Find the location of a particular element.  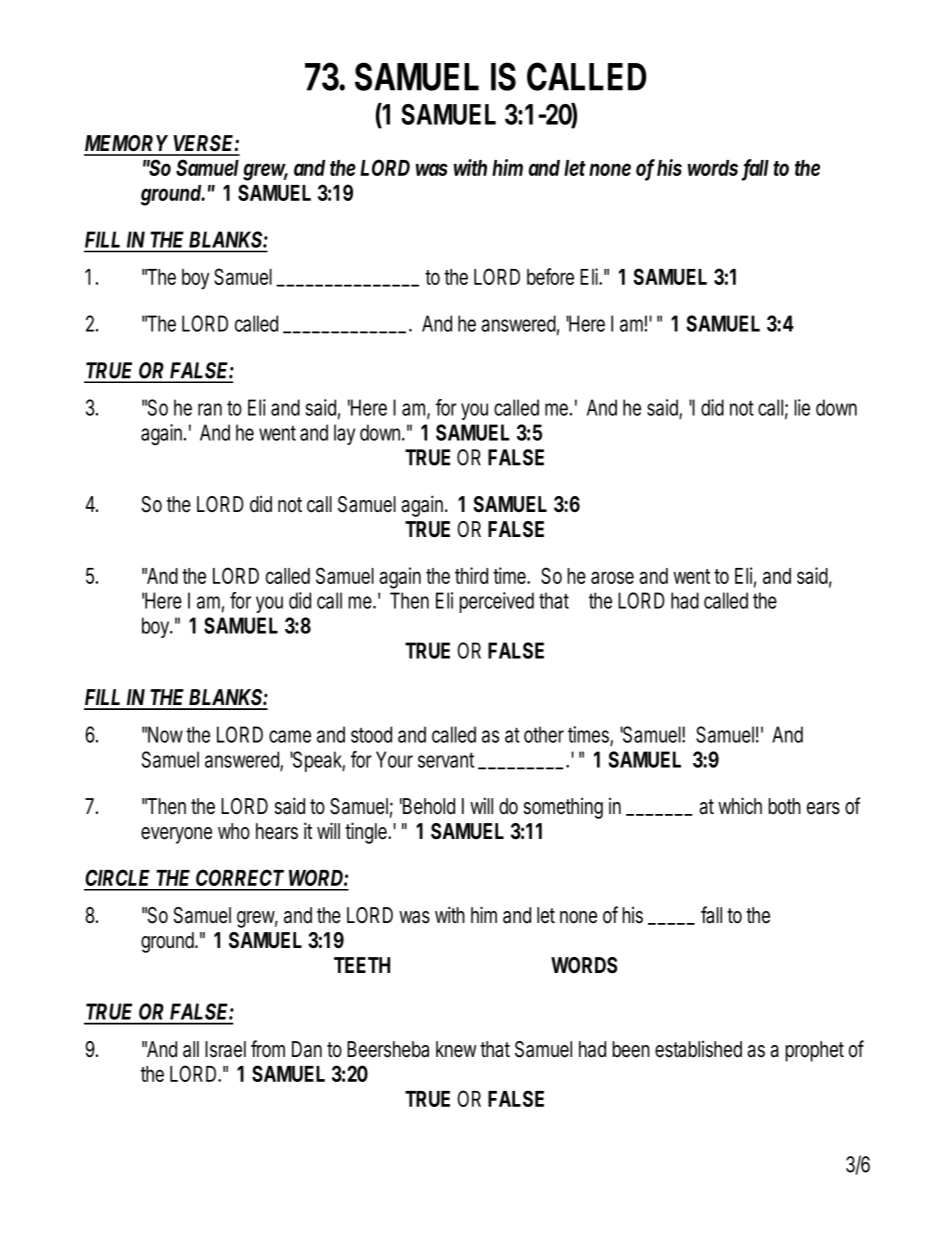

arose is located at coordinates (612, 577).
